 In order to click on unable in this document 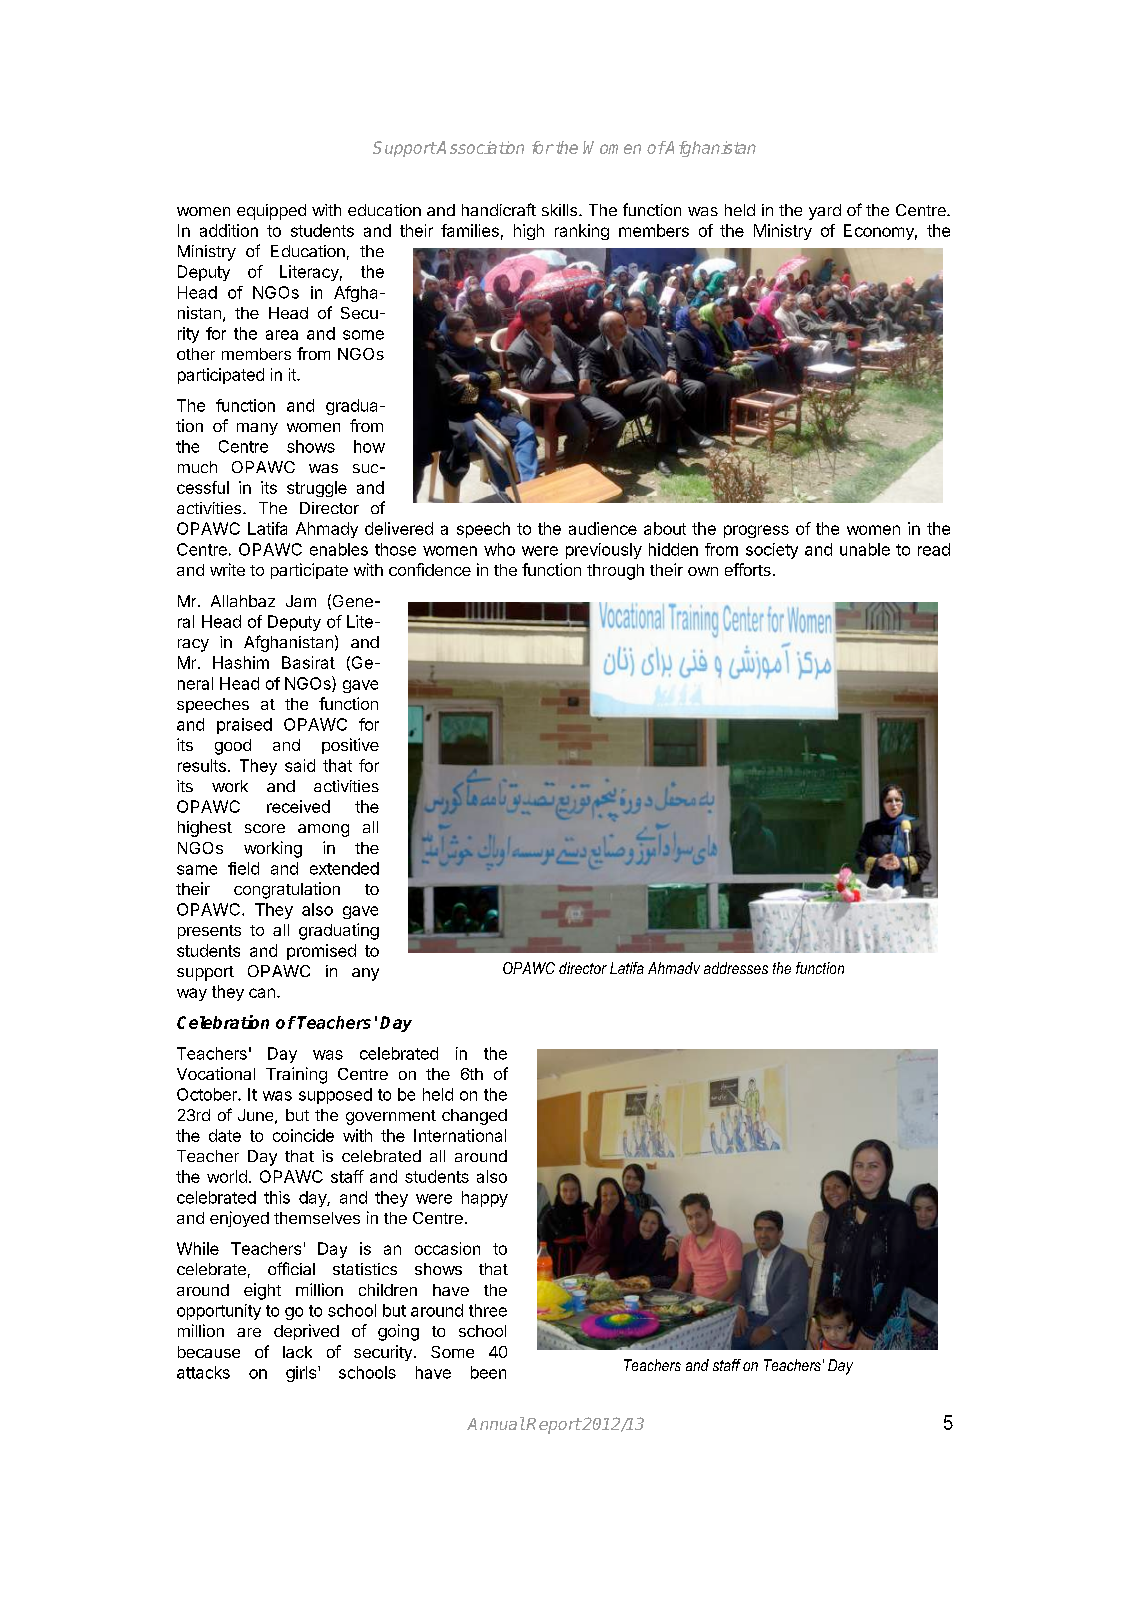, I will do `click(865, 549)`.
